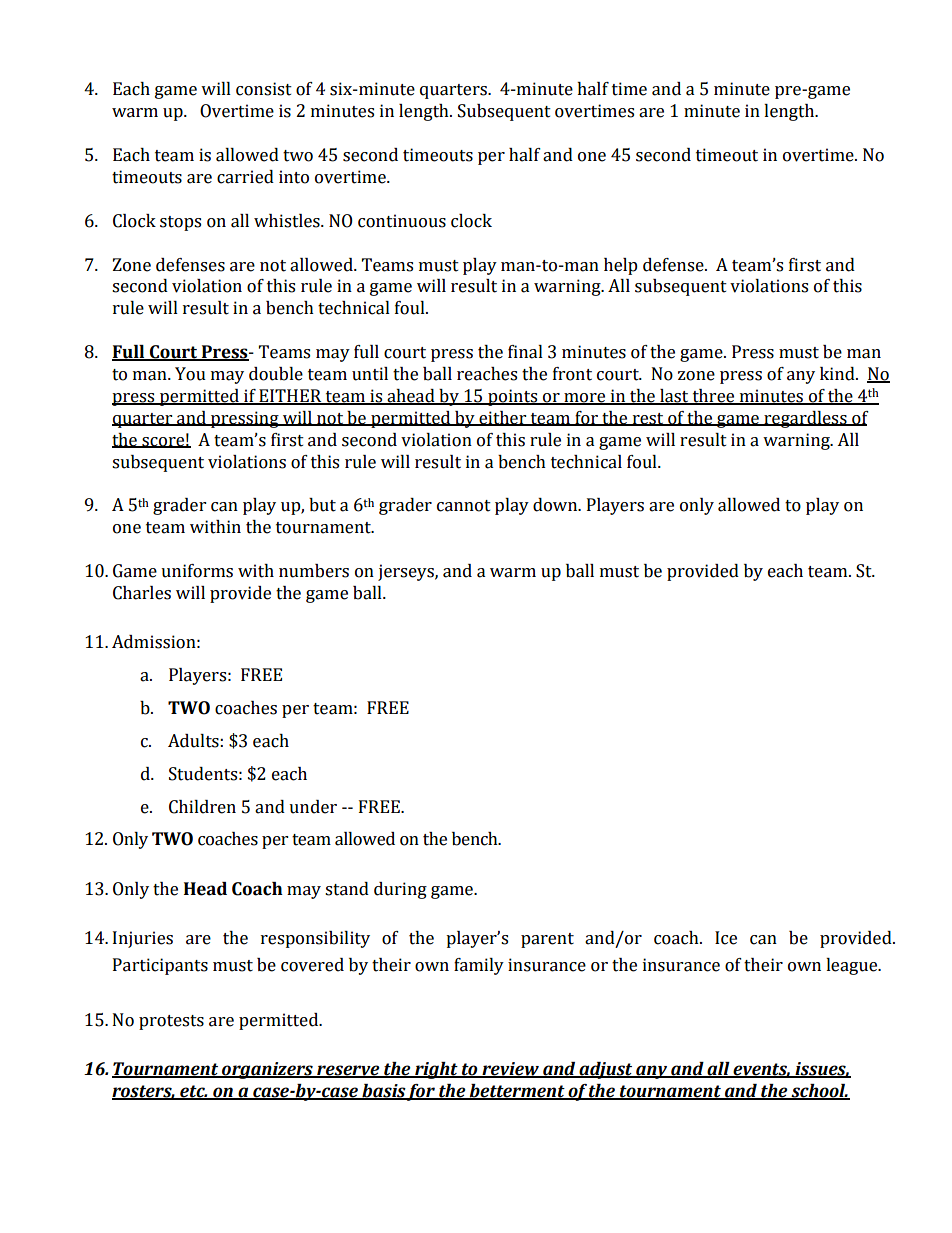  I want to click on uniforms, so click(197, 571).
